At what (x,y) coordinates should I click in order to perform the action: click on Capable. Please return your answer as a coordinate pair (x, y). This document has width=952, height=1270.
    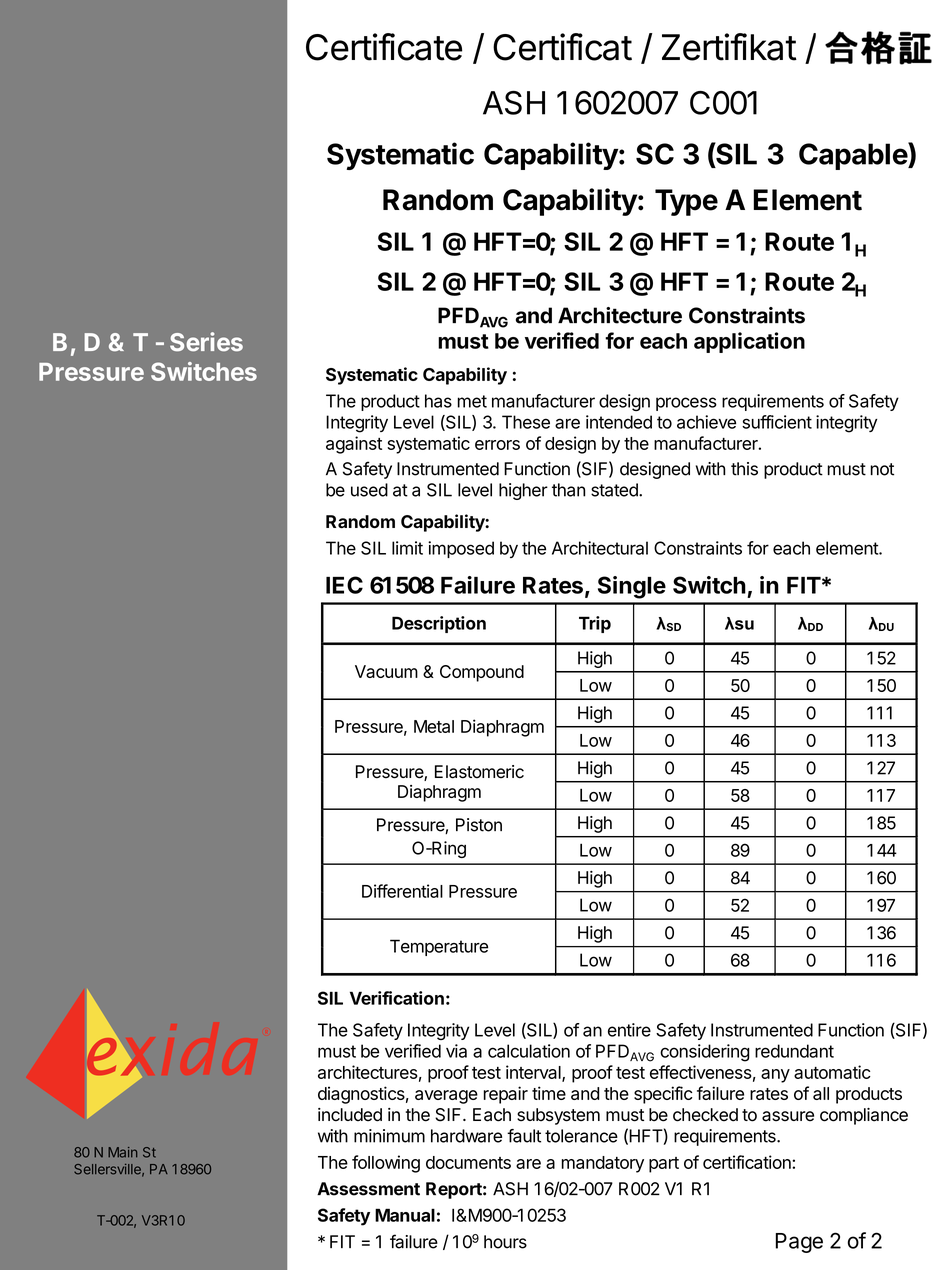
    Looking at the image, I should click on (854, 156).
